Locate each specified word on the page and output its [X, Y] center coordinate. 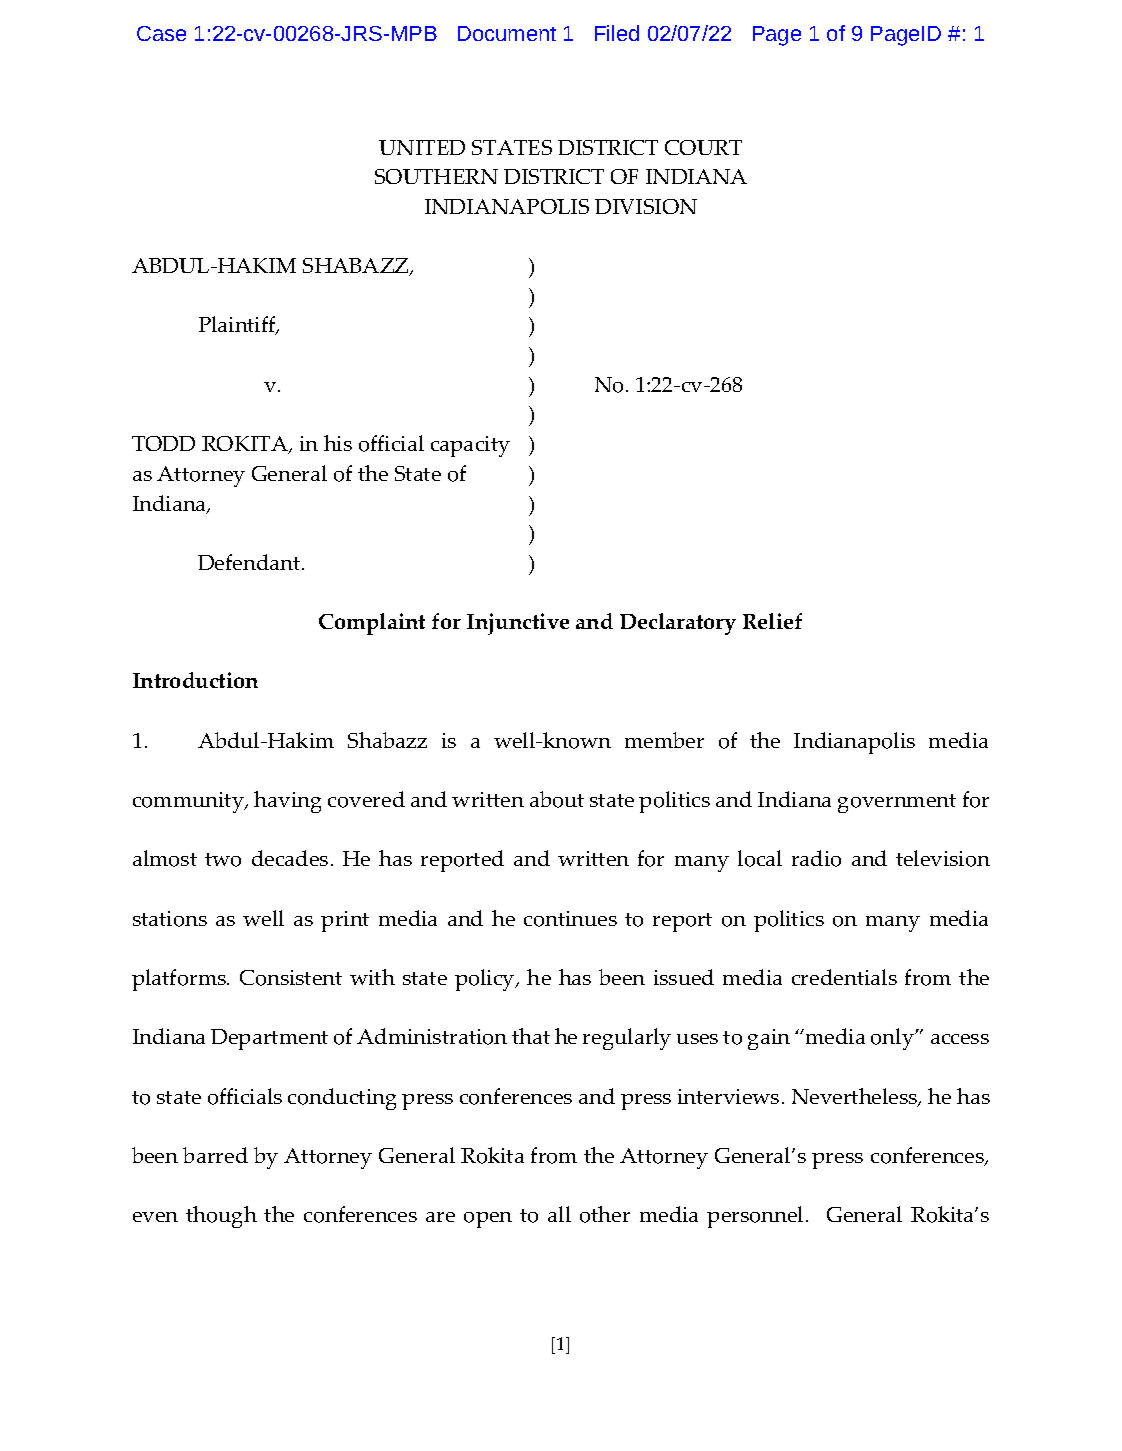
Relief [772, 621]
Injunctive [518, 624]
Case [161, 33]
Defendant [250, 562]
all [559, 1214]
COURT [703, 147]
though [221, 1217]
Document [507, 33]
